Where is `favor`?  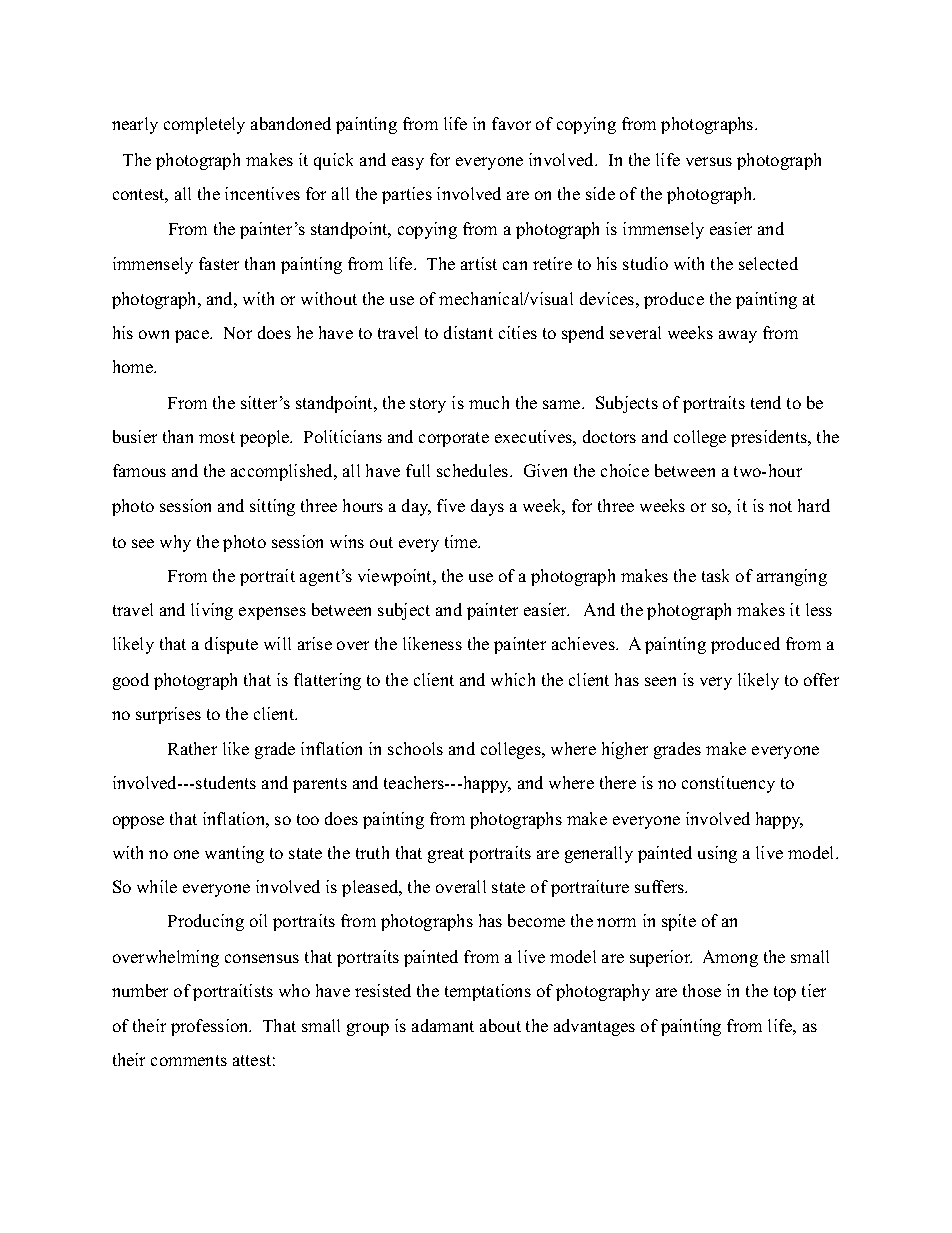 favor is located at coordinates (511, 123).
